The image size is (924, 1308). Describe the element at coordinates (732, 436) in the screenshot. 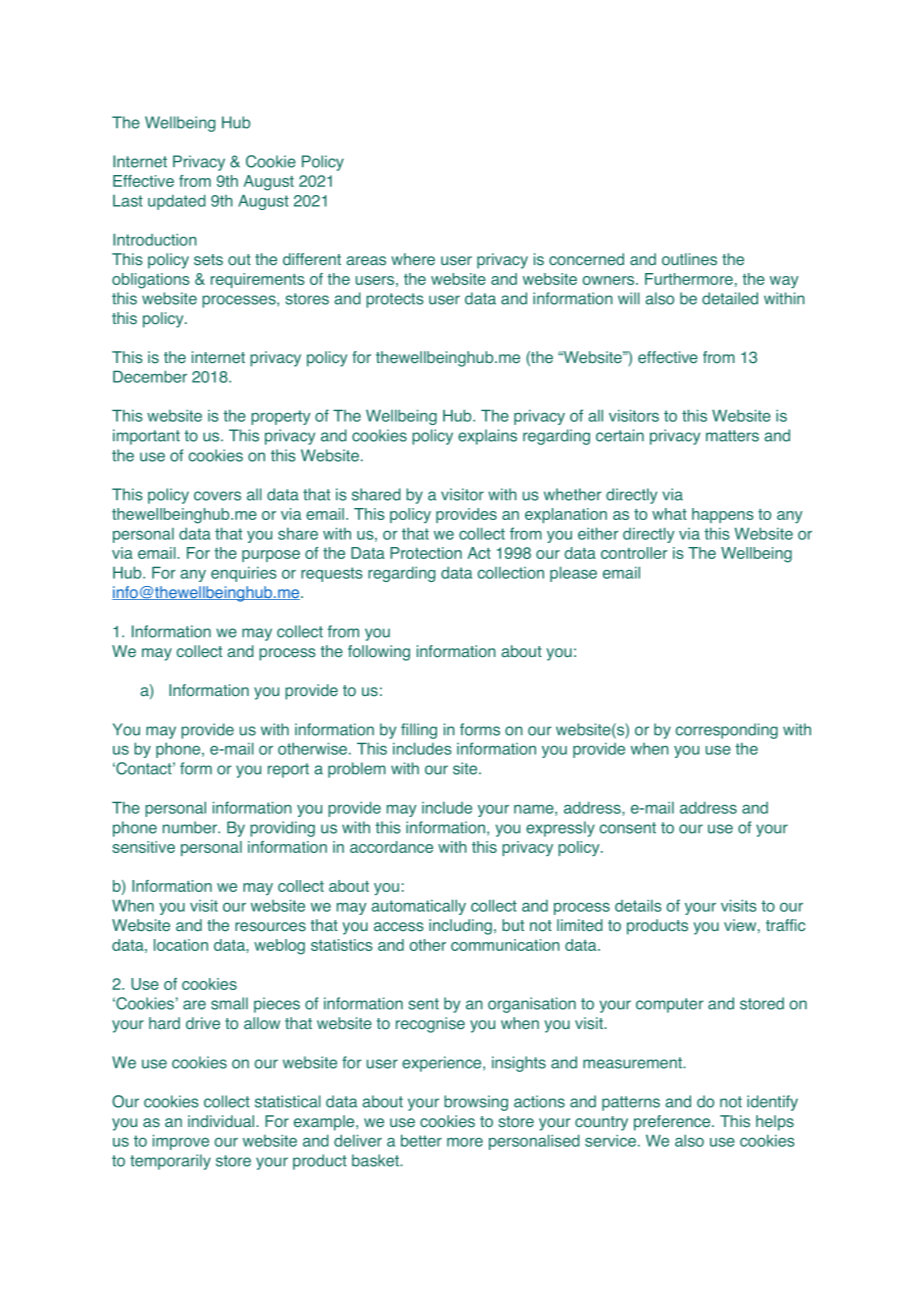

I see `matters` at that location.
